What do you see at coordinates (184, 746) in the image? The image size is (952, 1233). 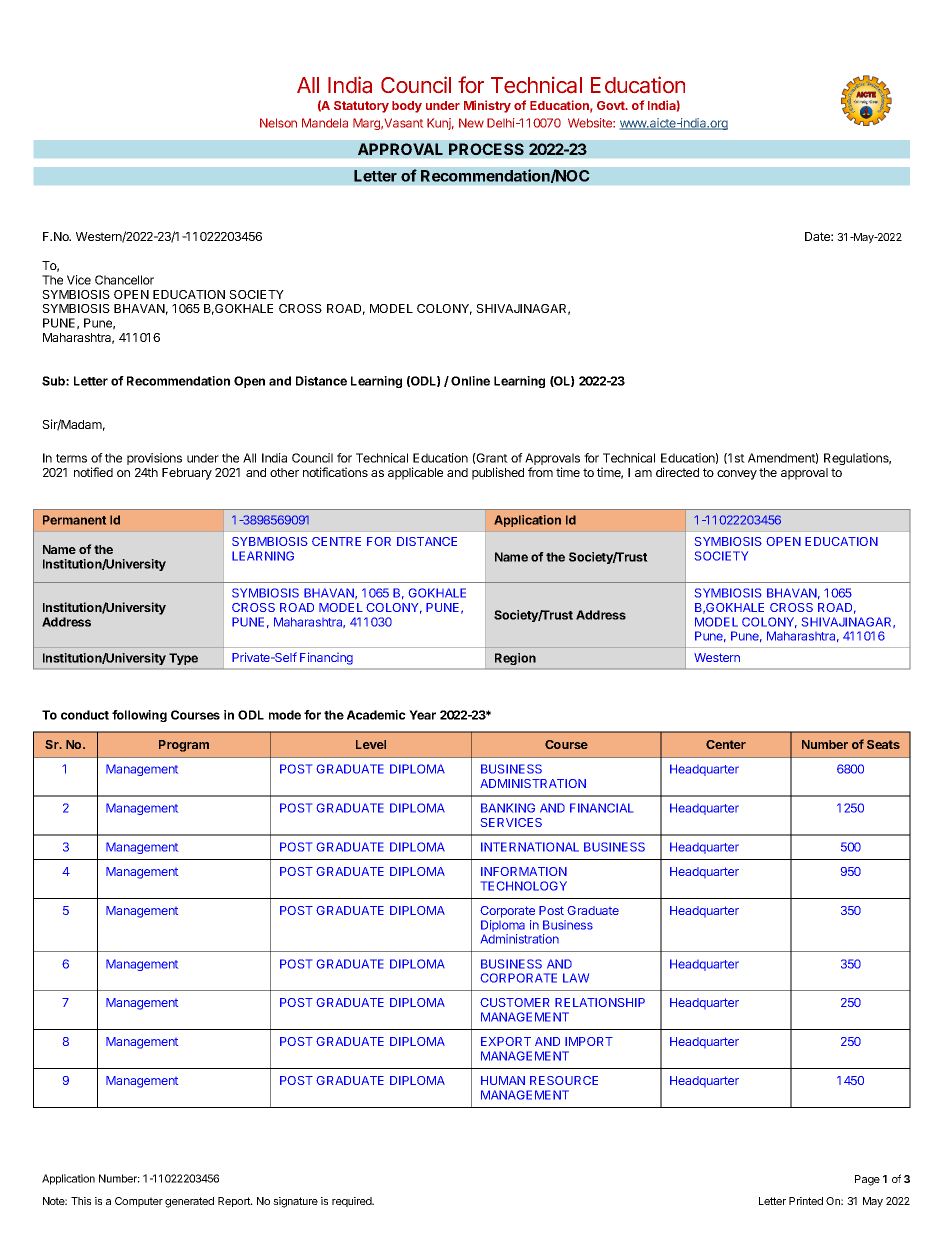 I see `Program` at bounding box center [184, 746].
